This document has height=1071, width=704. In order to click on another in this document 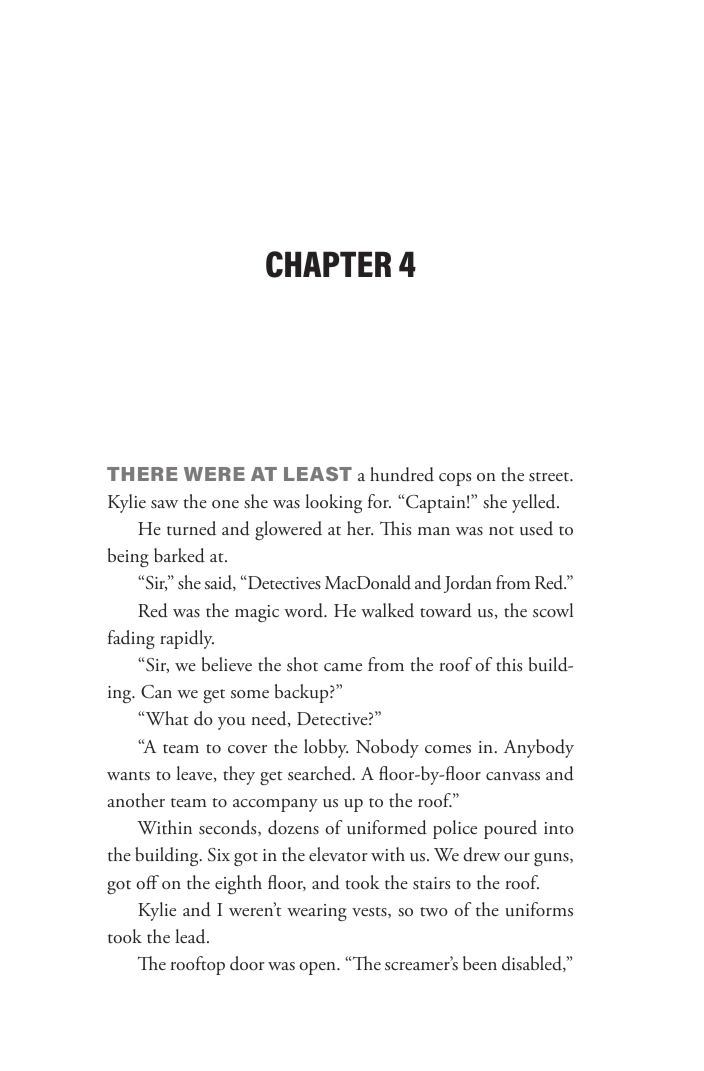, I will do `click(136, 800)`.
